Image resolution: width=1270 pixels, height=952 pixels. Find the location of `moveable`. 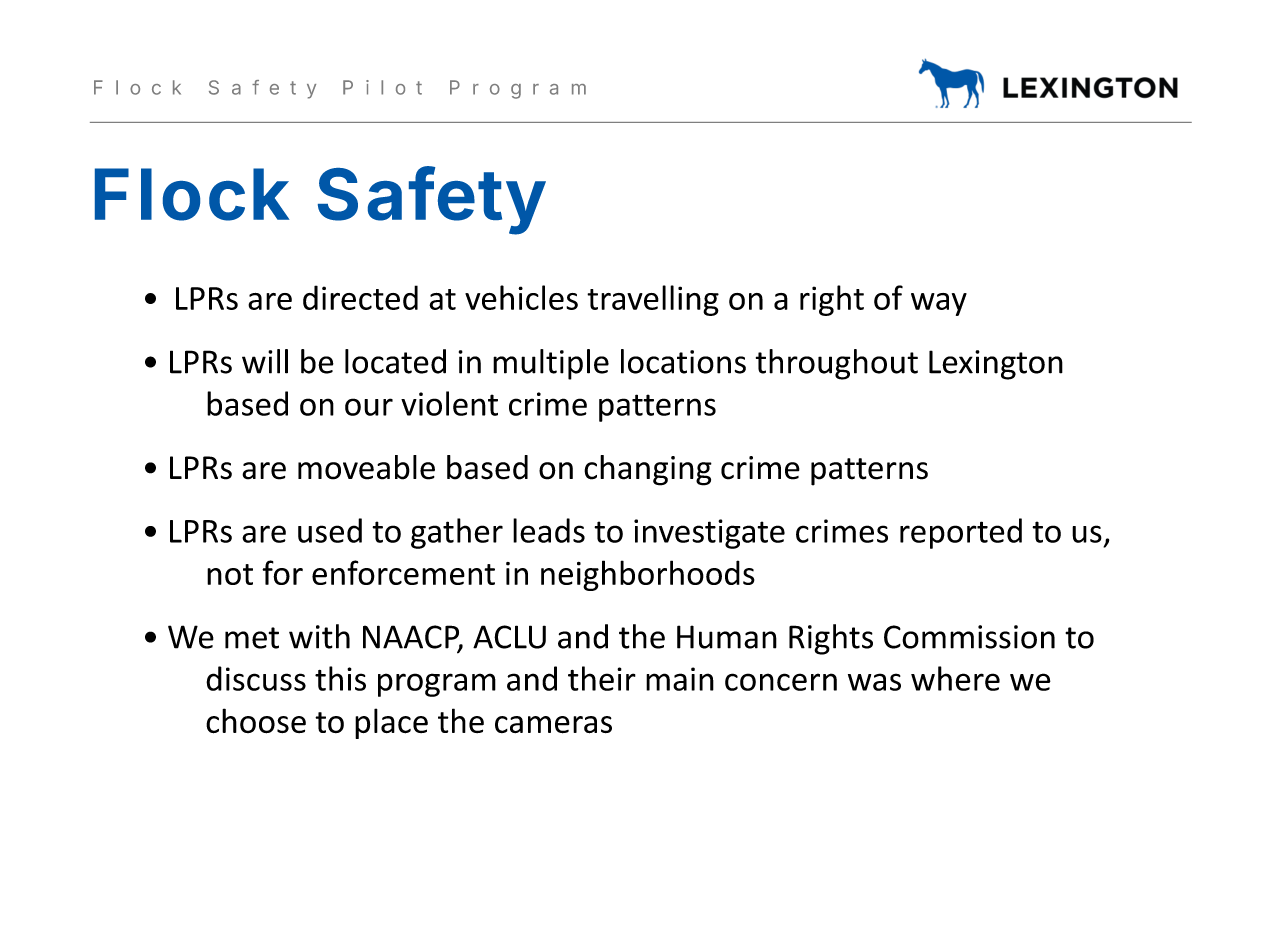

moveable is located at coordinates (366, 467).
